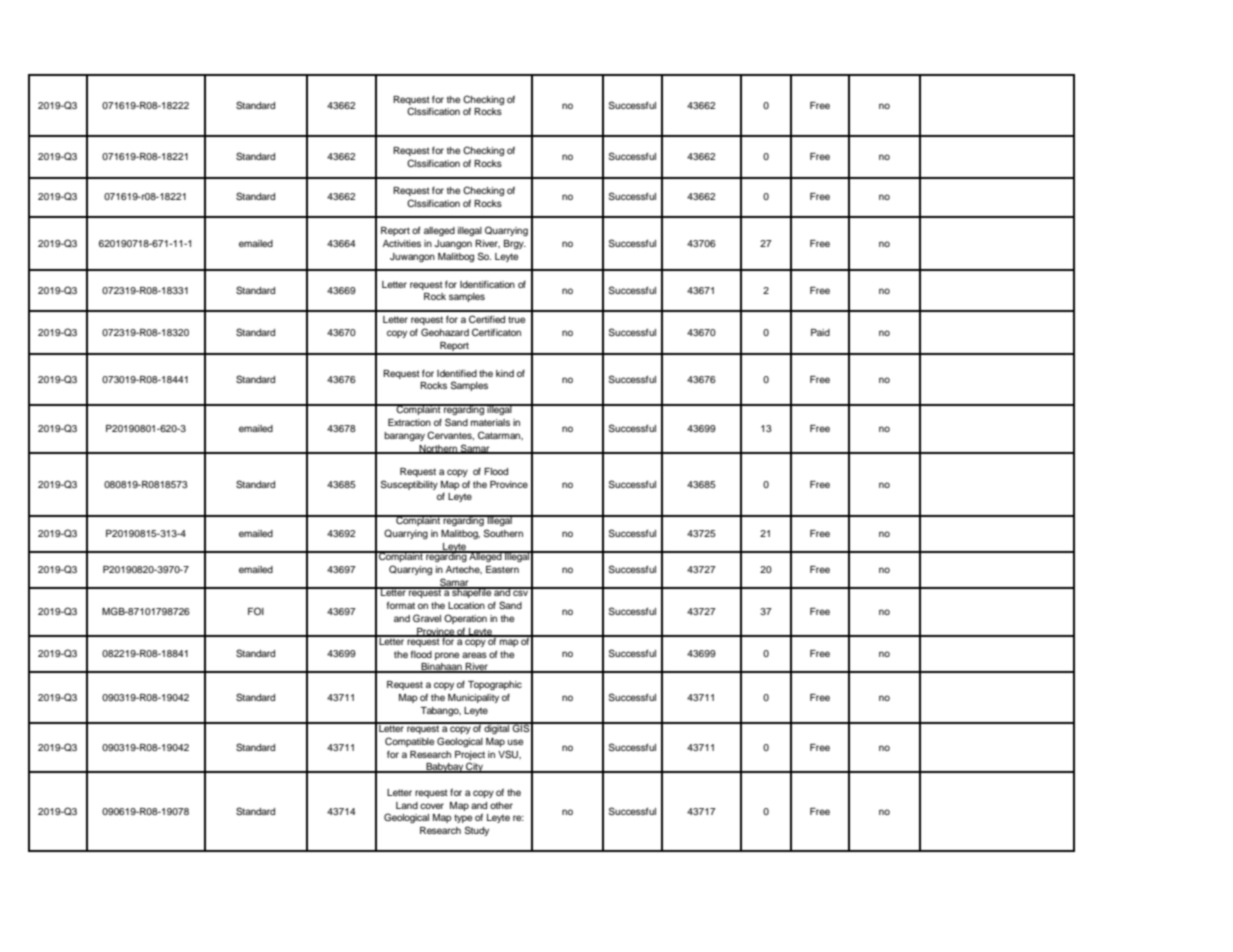 This page has width=1233, height=952. I want to click on Topographic, so click(495, 685).
